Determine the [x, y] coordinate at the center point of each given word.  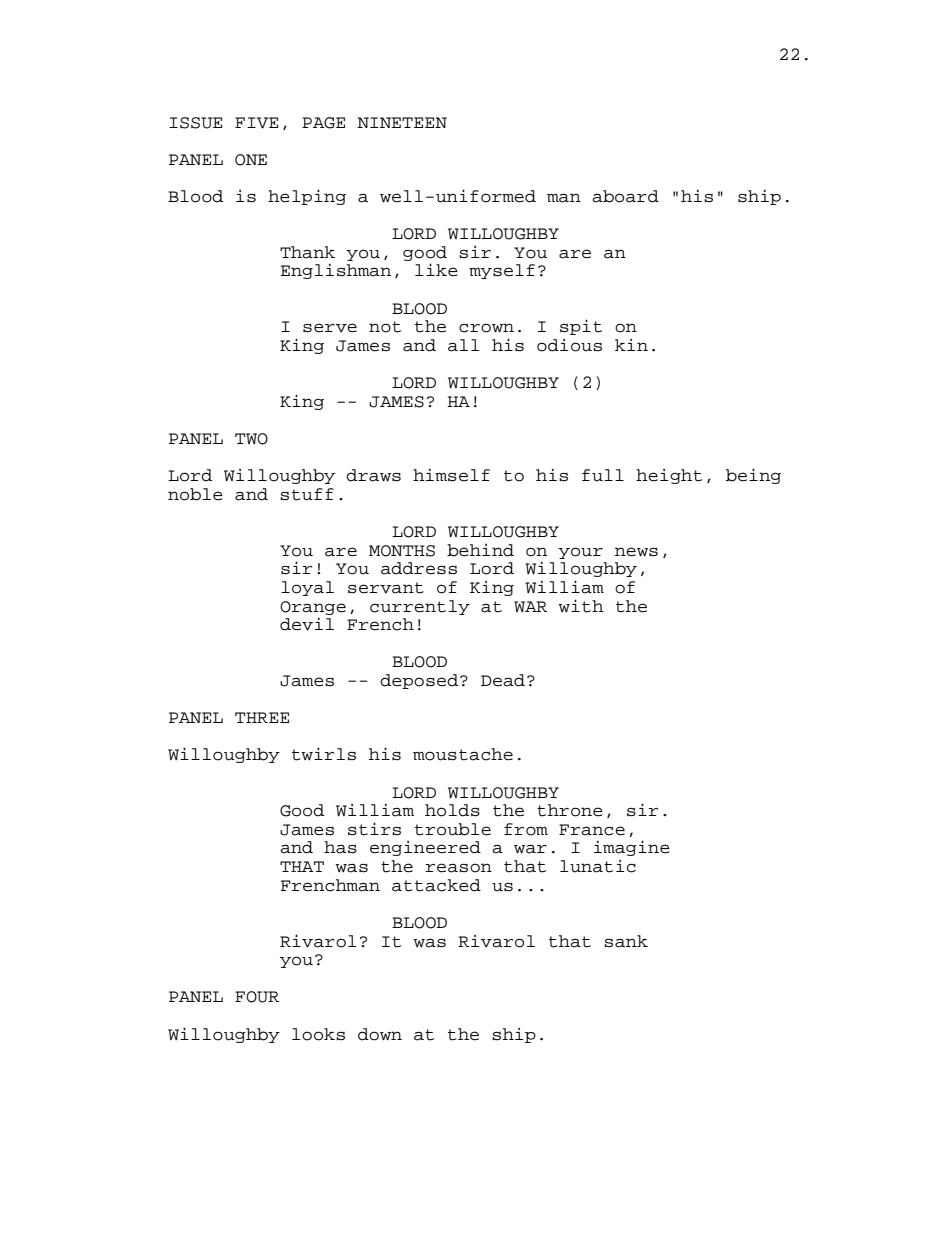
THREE [262, 717]
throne [570, 810]
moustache [463, 754]
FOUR [257, 997]
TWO [251, 439]
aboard [625, 196]
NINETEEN [402, 122]
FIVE [256, 123]
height [669, 476]
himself [451, 475]
